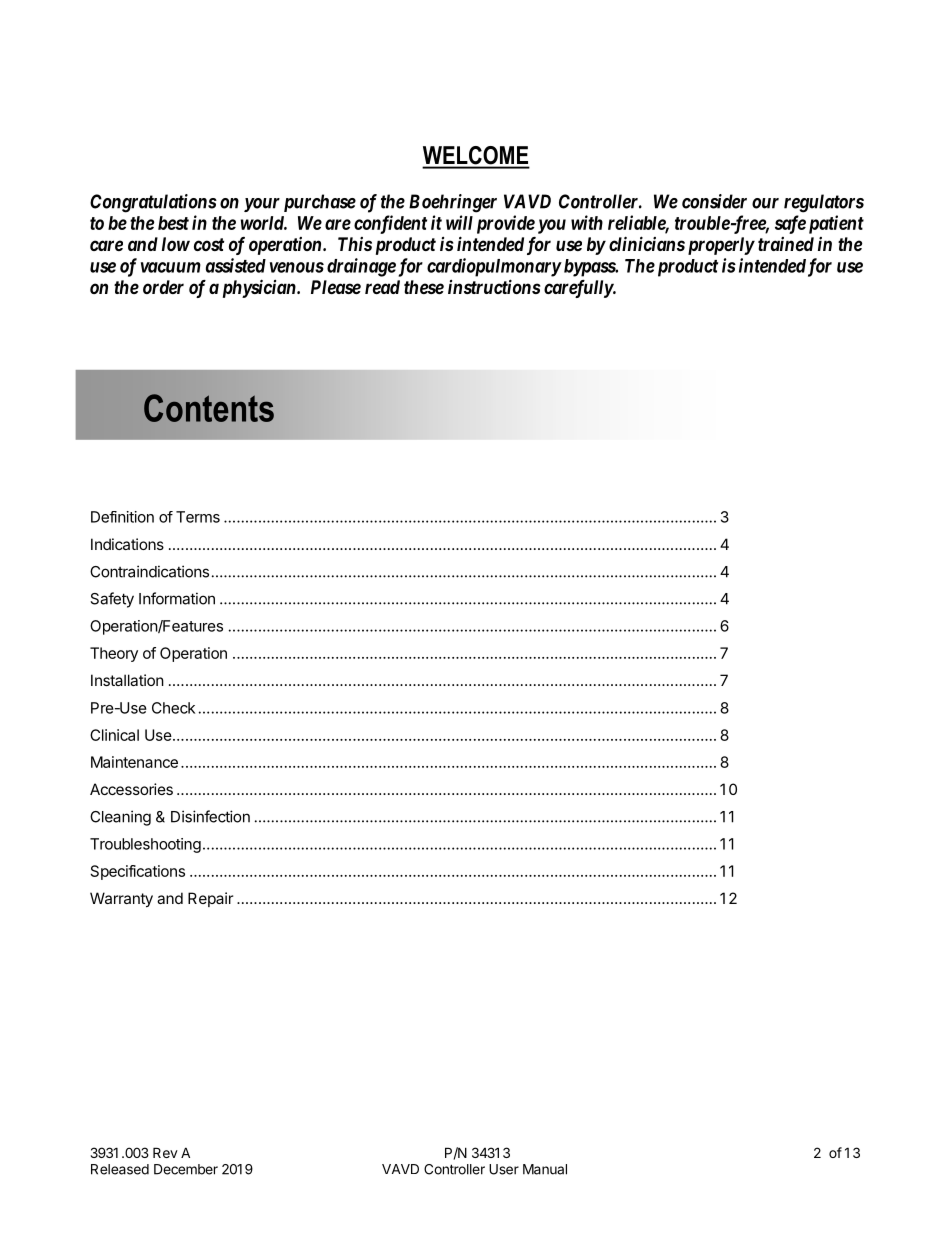 The width and height of the document is (952, 1233). What do you see at coordinates (210, 899) in the document?
I see `Repair` at bounding box center [210, 899].
